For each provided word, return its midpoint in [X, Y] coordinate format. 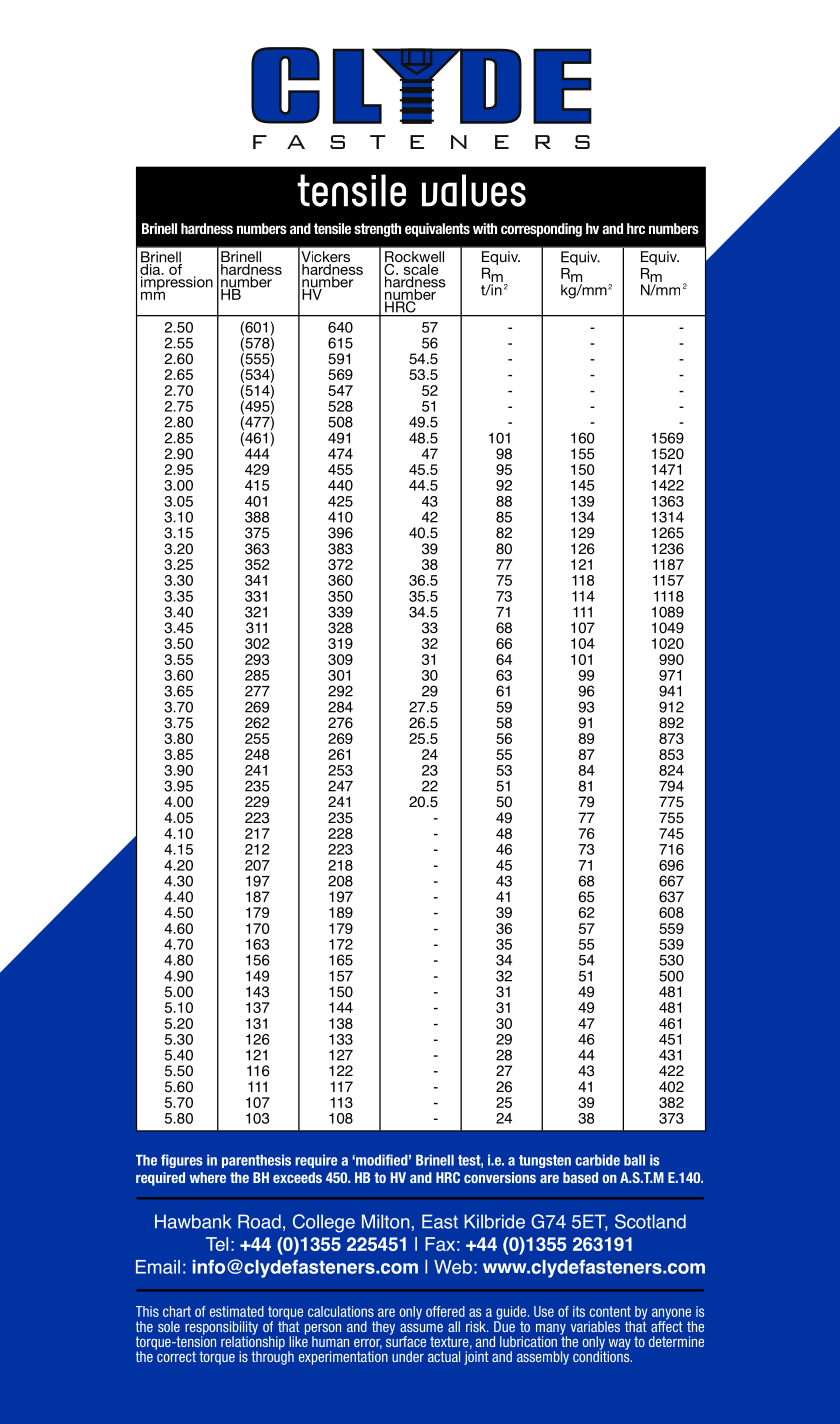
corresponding [541, 230]
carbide [597, 1160]
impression [177, 283]
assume [421, 1328]
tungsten [545, 1161]
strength [377, 230]
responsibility [221, 1329]
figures [182, 1161]
